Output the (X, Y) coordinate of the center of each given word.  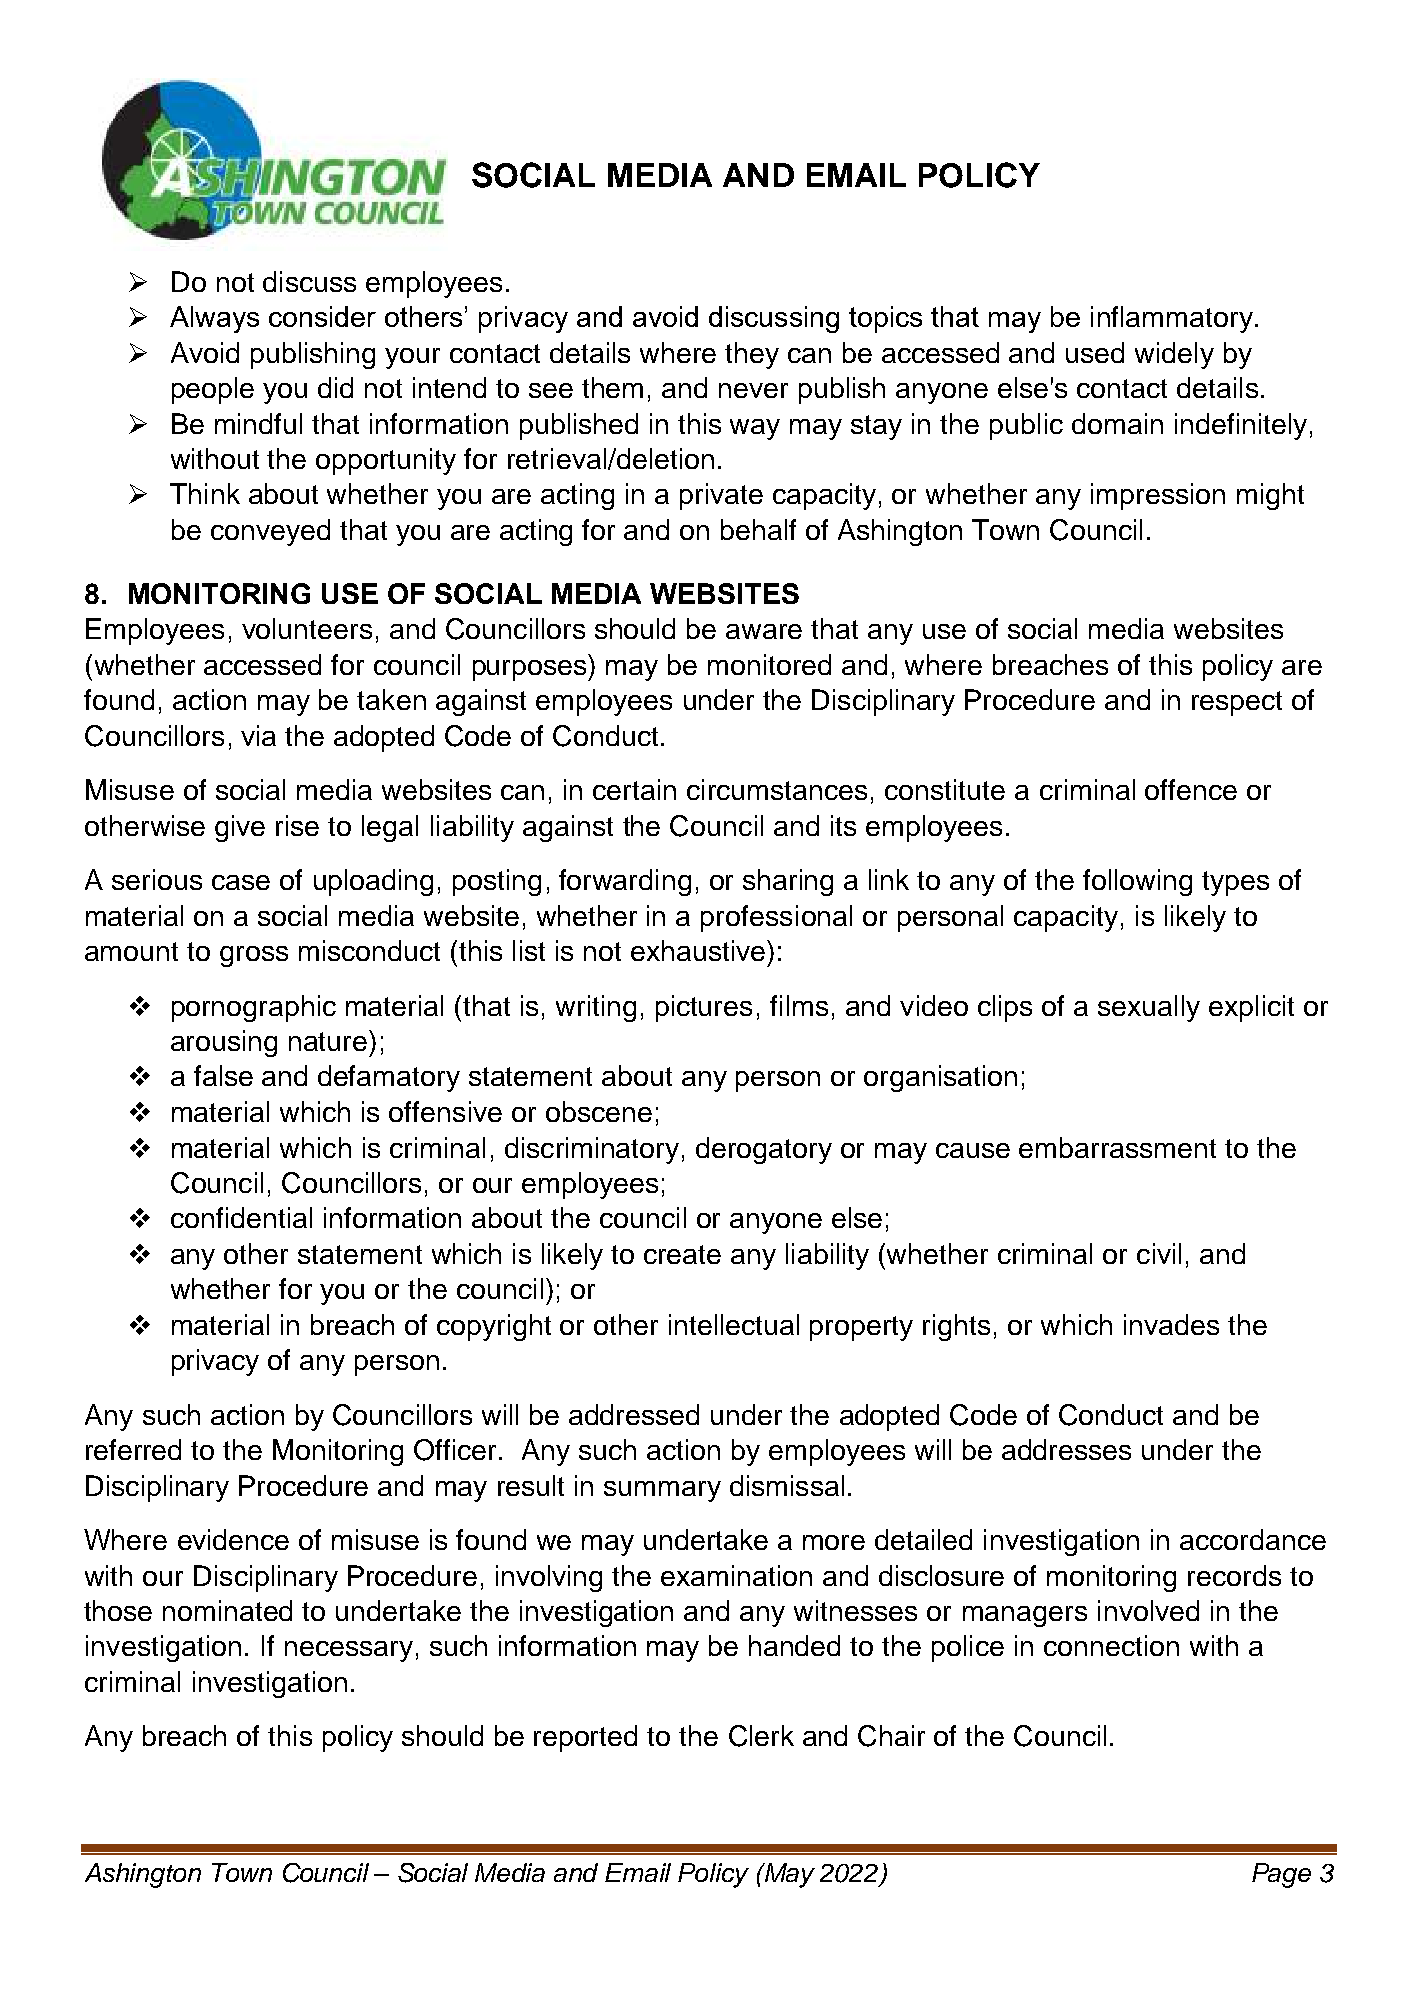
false (223, 1075)
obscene (599, 1111)
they (752, 355)
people (213, 390)
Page (1281, 1875)
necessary (349, 1651)
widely (1174, 355)
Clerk (761, 1736)
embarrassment (1117, 1147)
